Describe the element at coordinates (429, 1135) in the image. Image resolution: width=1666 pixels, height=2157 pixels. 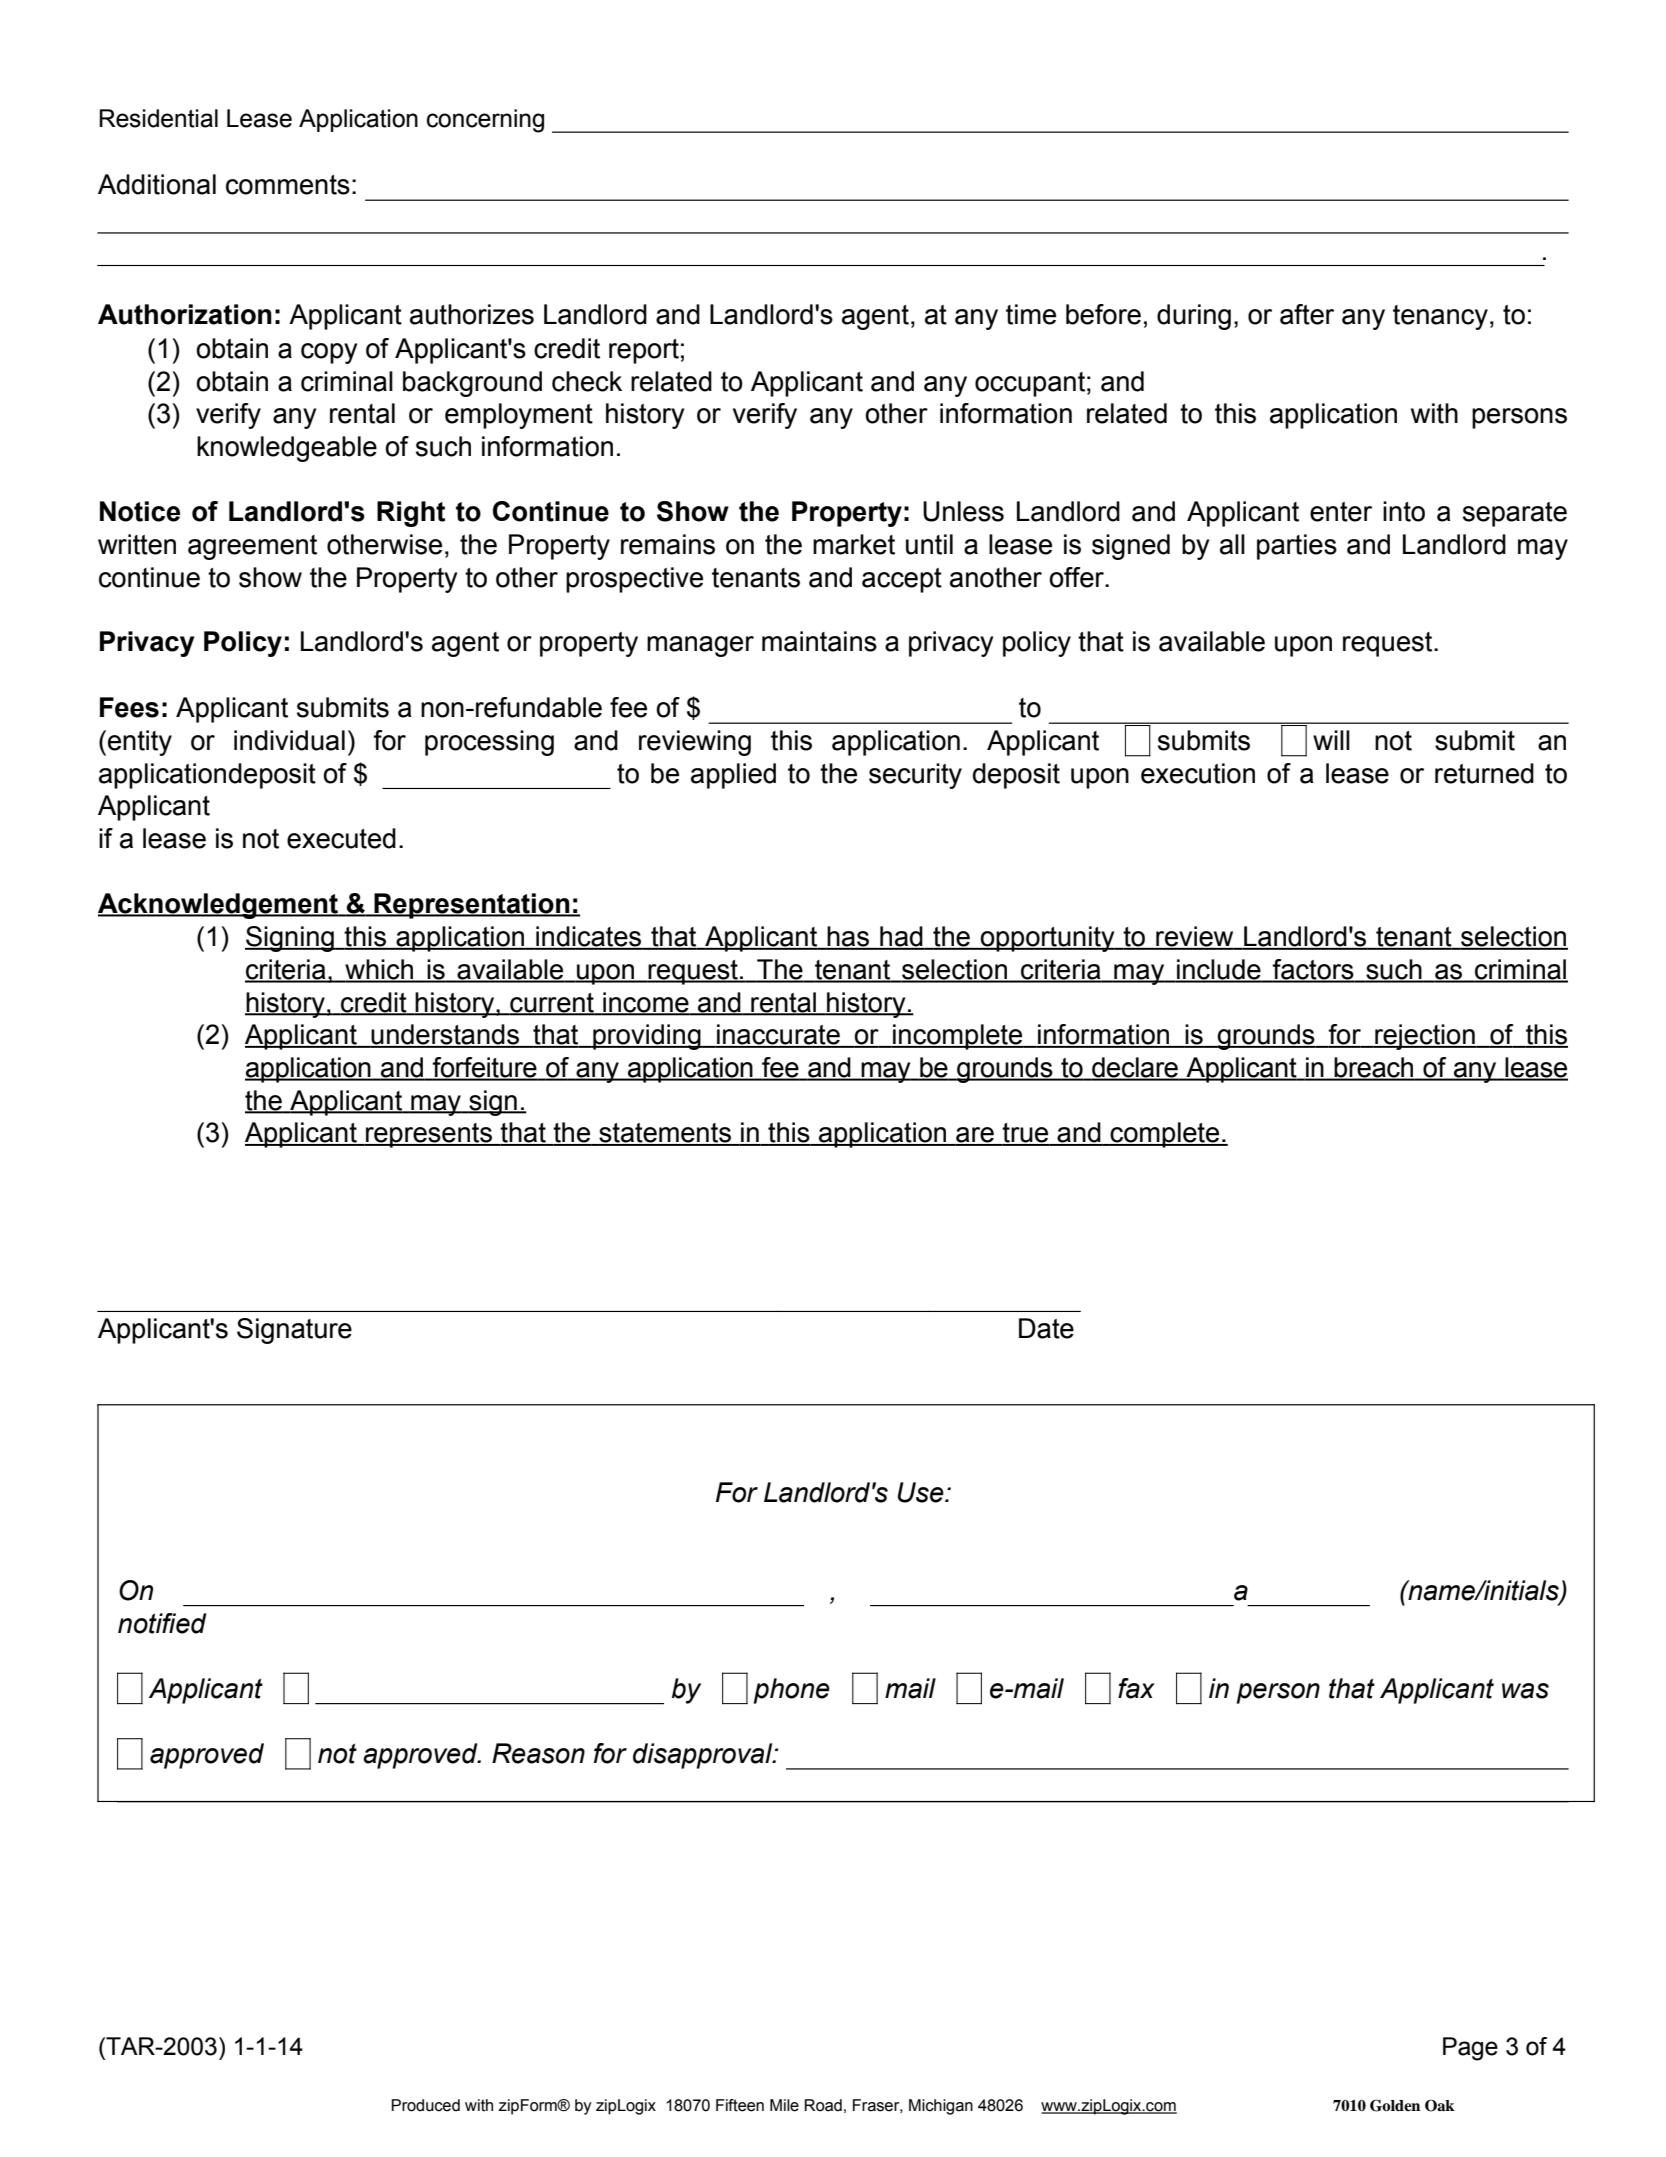
I see `represents` at that location.
